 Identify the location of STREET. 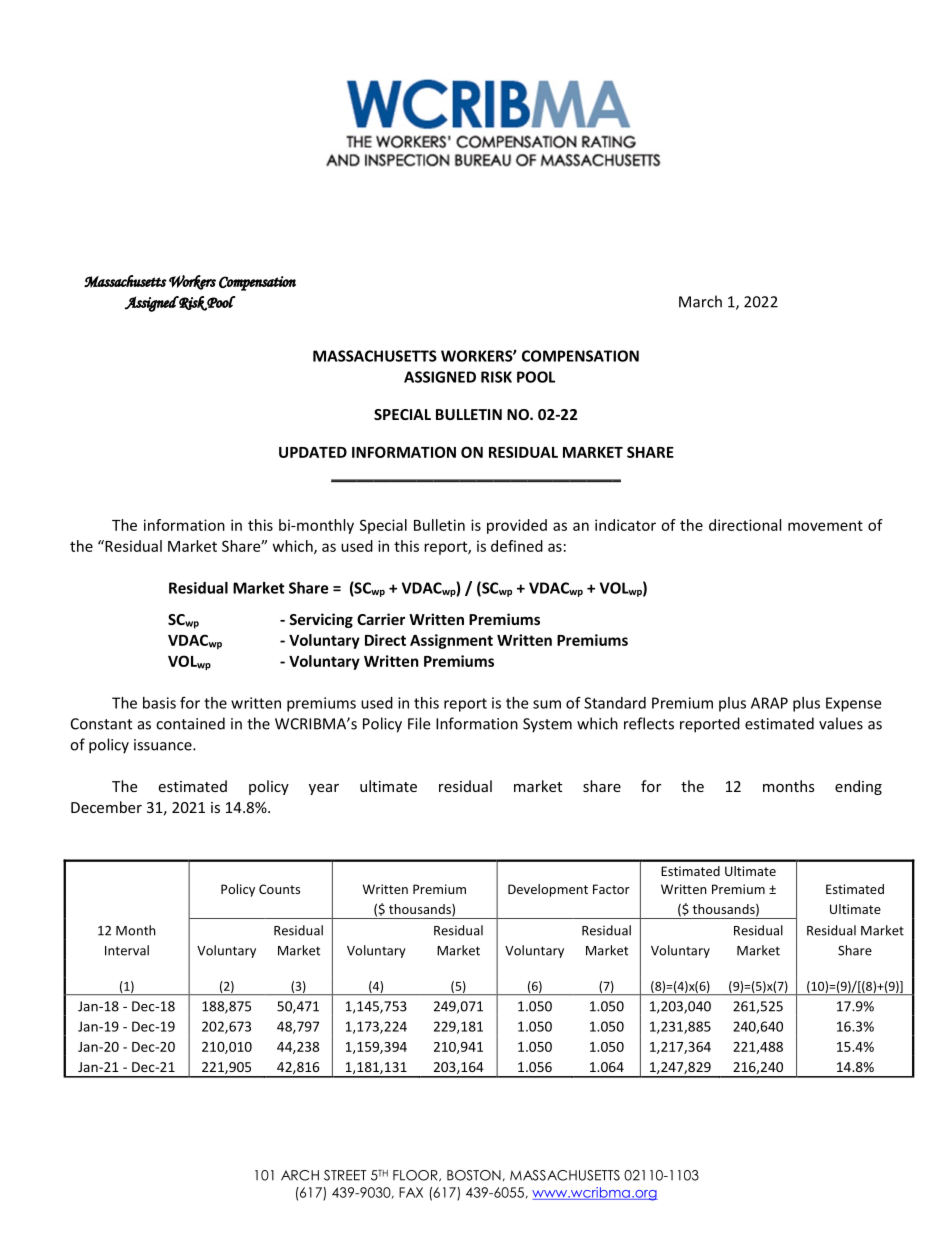
(345, 1175).
